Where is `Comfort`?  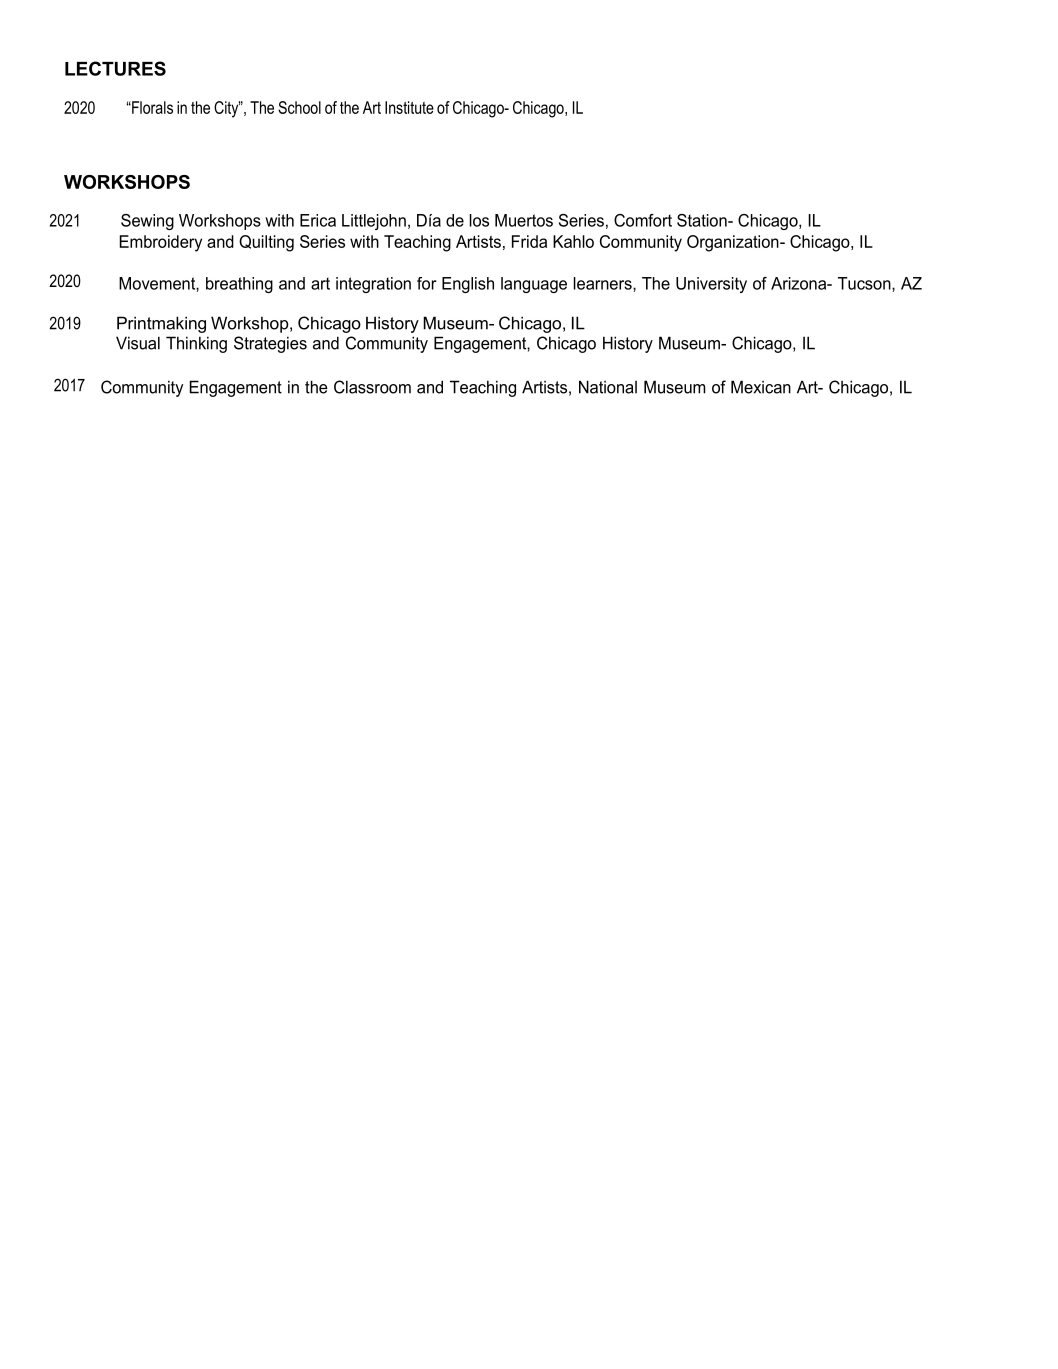 Comfort is located at coordinates (643, 220).
